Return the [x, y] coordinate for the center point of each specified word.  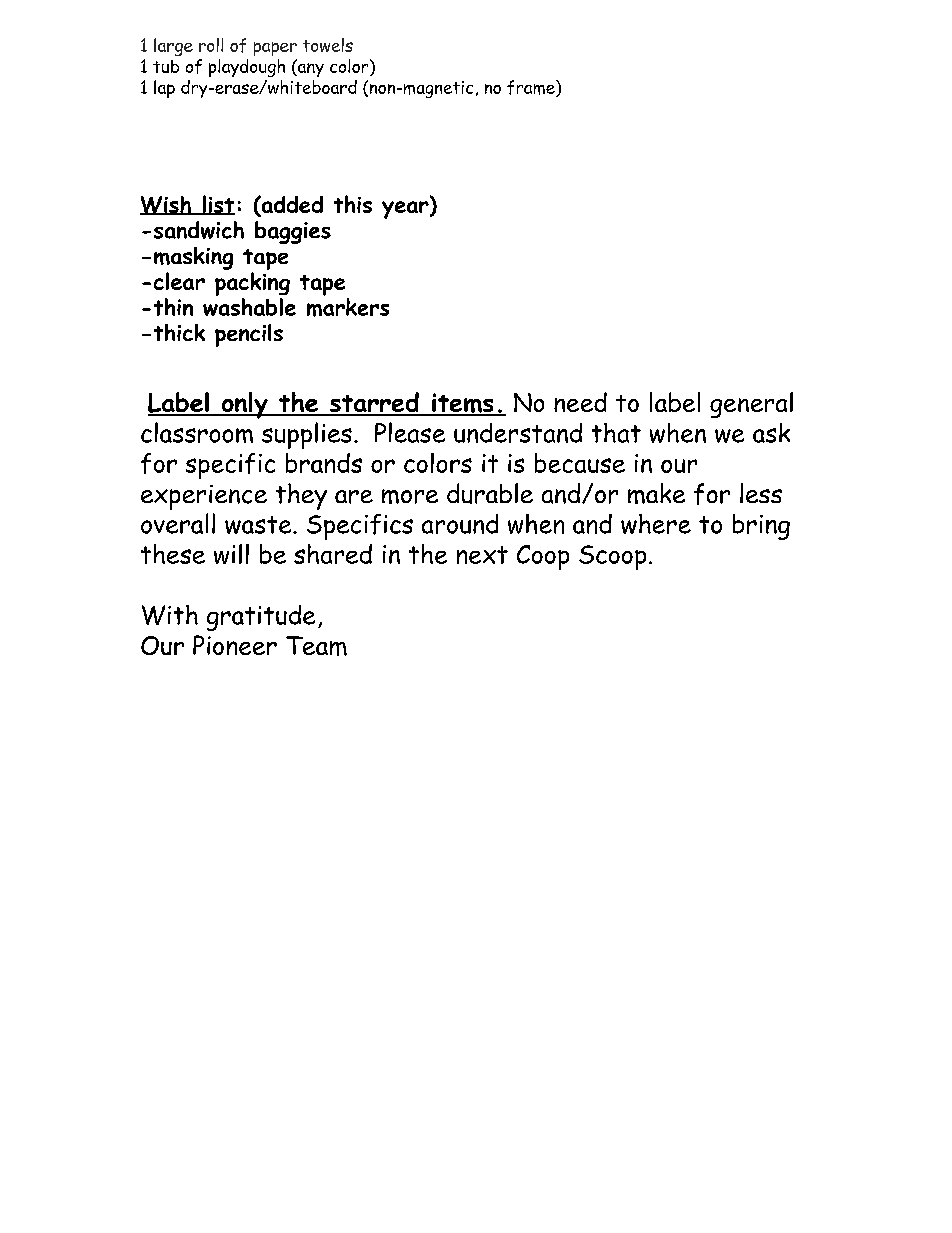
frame [532, 88]
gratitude [261, 618]
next [482, 555]
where [656, 524]
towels [328, 45]
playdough [247, 68]
